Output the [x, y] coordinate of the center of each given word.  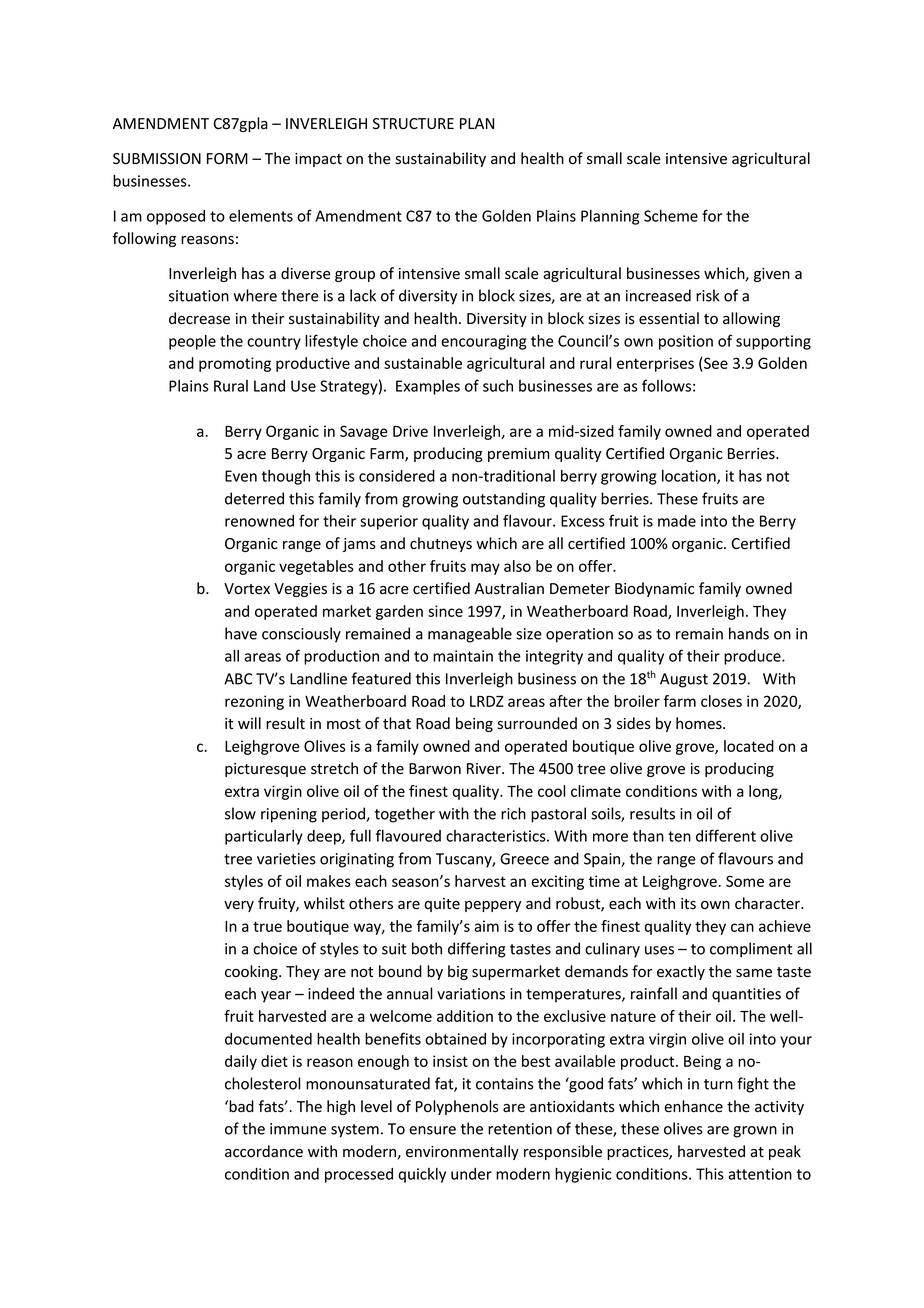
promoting [235, 364]
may [485, 569]
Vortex [247, 589]
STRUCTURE [413, 124]
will [249, 723]
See [715, 364]
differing [477, 950]
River [485, 769]
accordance [264, 1151]
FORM [227, 158]
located [749, 746]
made [677, 521]
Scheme [671, 216]
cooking [252, 972]
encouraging [484, 342]
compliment [751, 950]
